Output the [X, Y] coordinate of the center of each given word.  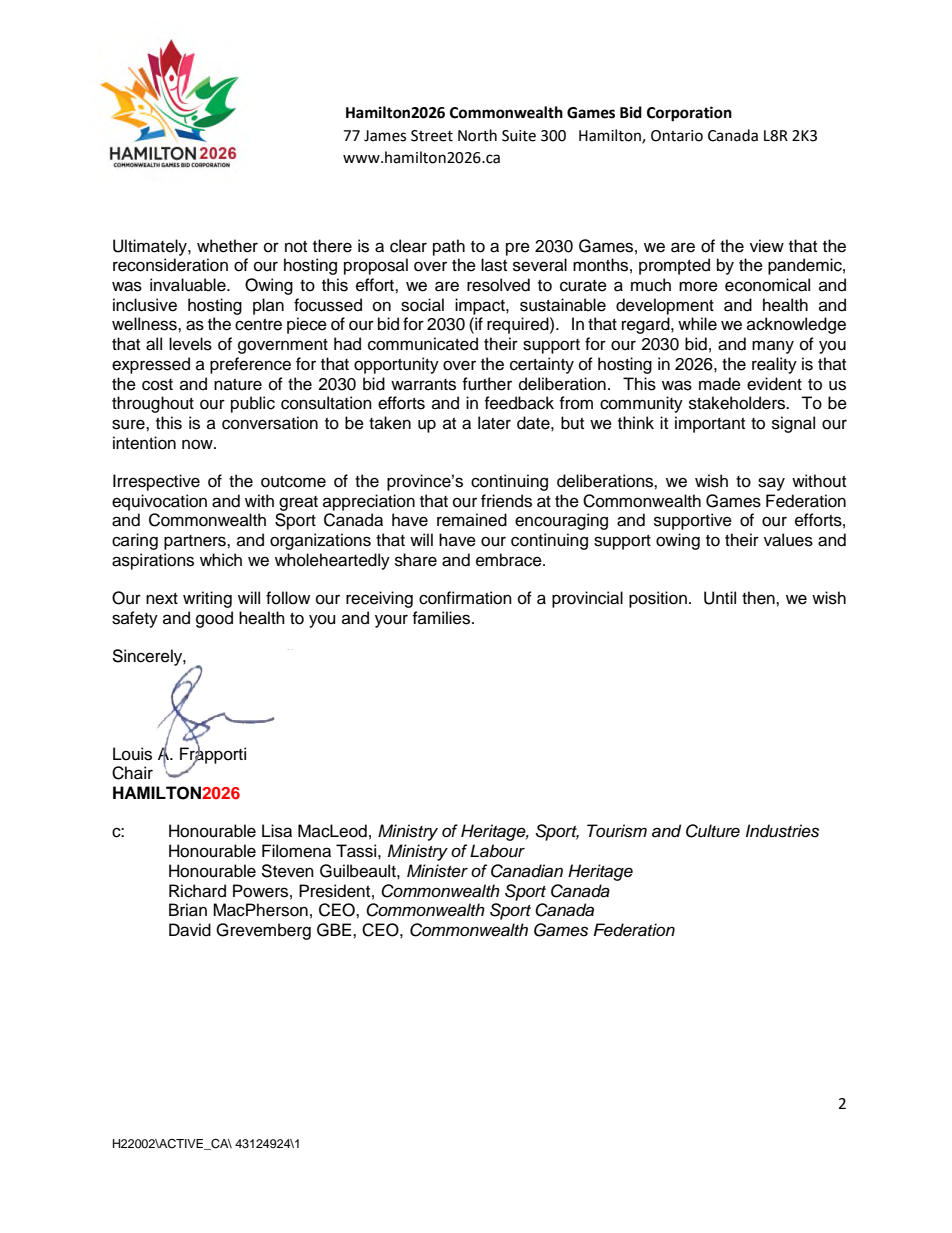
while [697, 324]
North [477, 135]
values [788, 540]
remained [472, 520]
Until [720, 598]
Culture [713, 831]
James [385, 136]
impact [481, 306]
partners [196, 542]
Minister [437, 871]
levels [190, 344]
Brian [188, 910]
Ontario [677, 136]
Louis [132, 754]
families [442, 618]
